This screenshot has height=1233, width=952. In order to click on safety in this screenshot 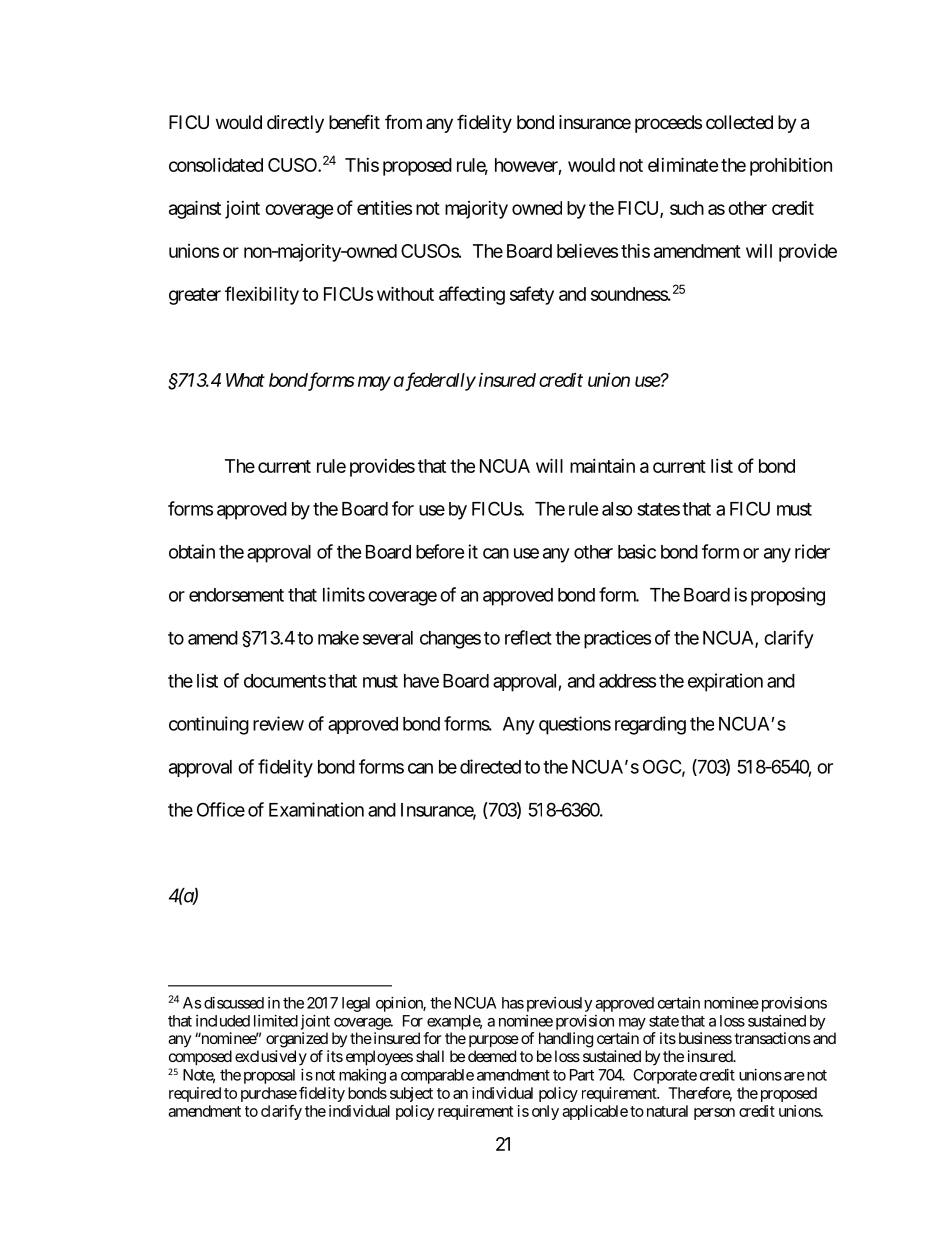, I will do `click(532, 295)`.
